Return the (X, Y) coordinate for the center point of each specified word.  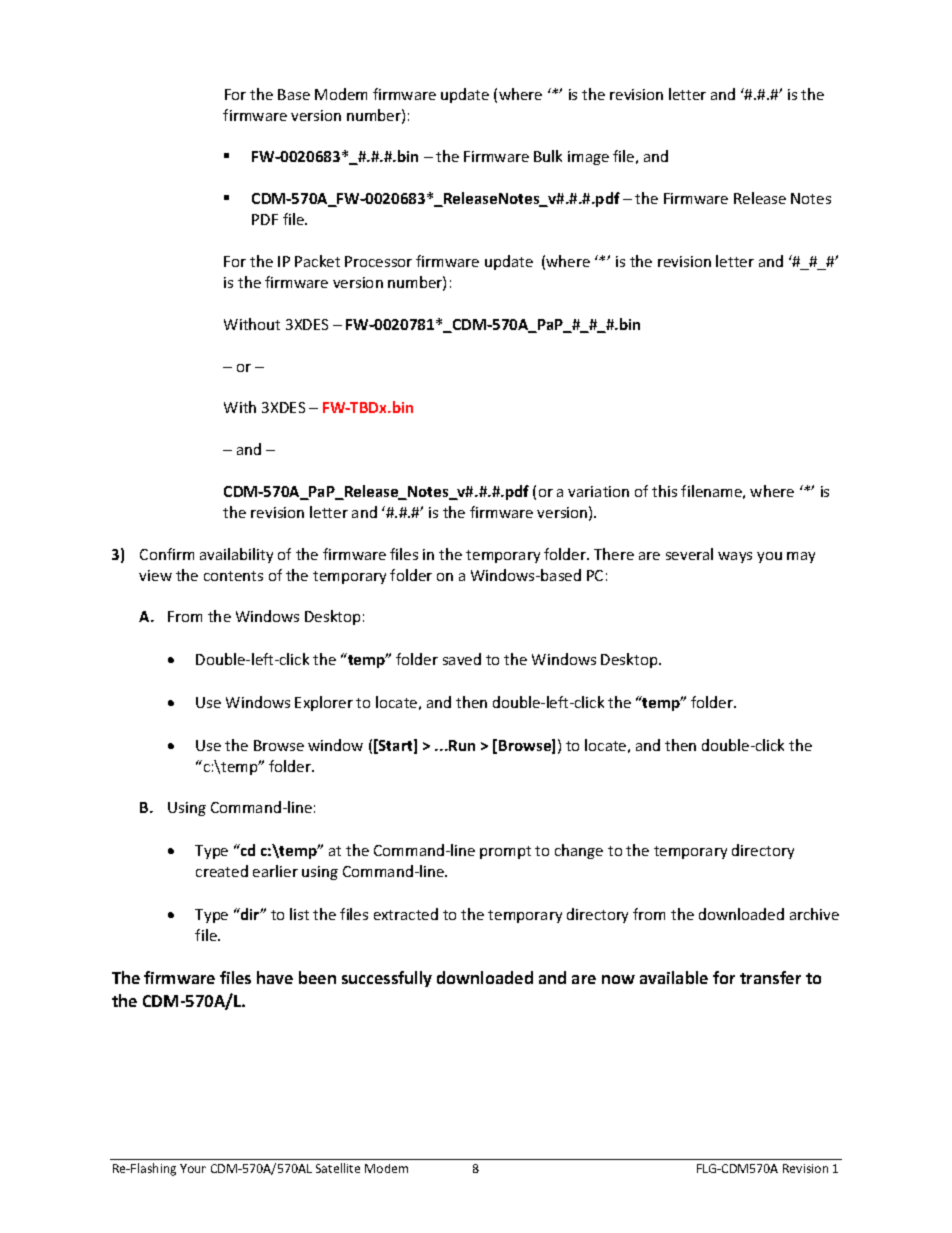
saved (462, 659)
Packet (317, 261)
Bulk (548, 156)
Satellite (338, 1168)
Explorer (324, 703)
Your (193, 1168)
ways (735, 557)
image (588, 158)
